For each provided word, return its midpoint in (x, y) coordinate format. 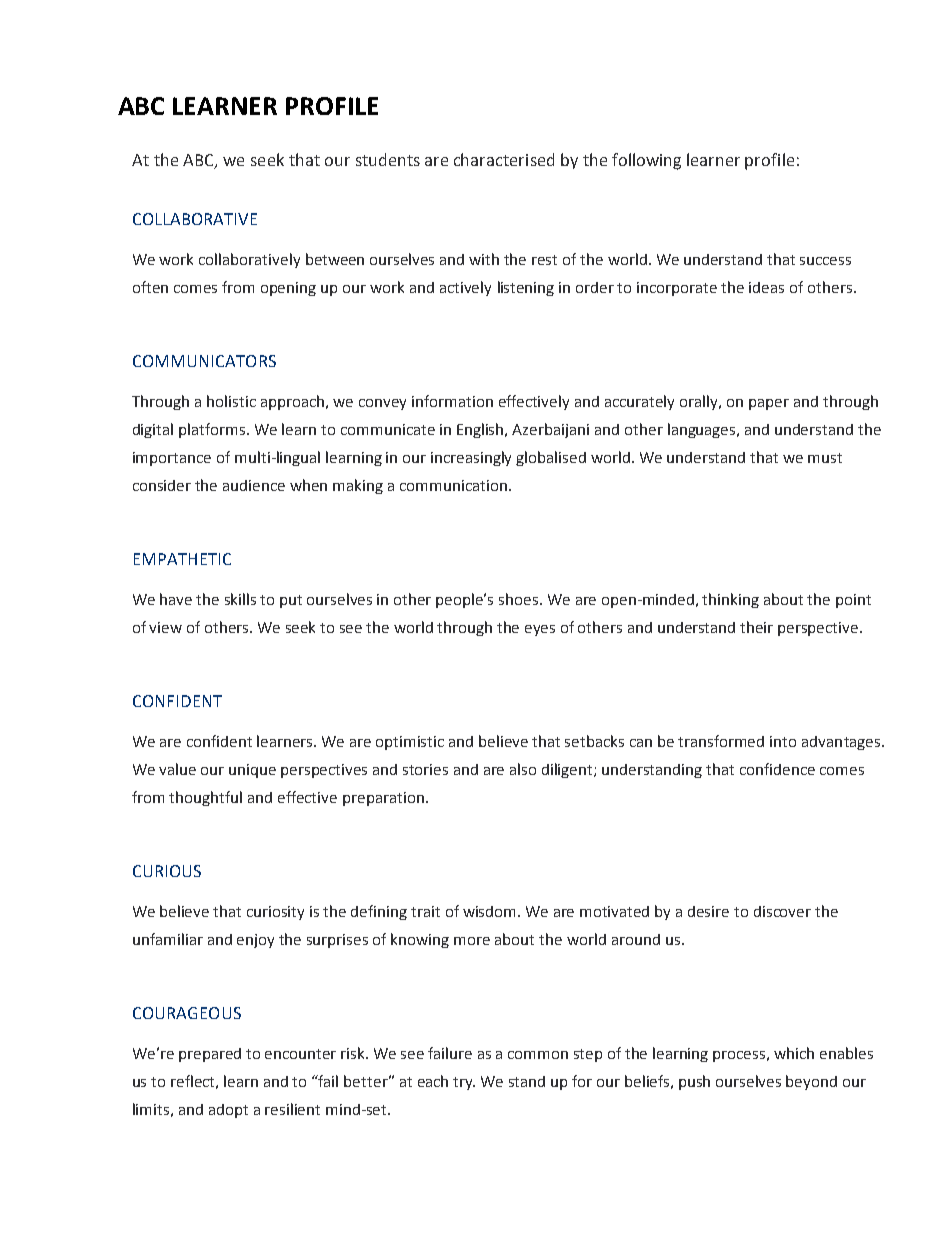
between (335, 259)
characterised (504, 159)
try (464, 1083)
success (825, 261)
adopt (228, 1111)
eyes (540, 630)
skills (240, 599)
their (756, 627)
